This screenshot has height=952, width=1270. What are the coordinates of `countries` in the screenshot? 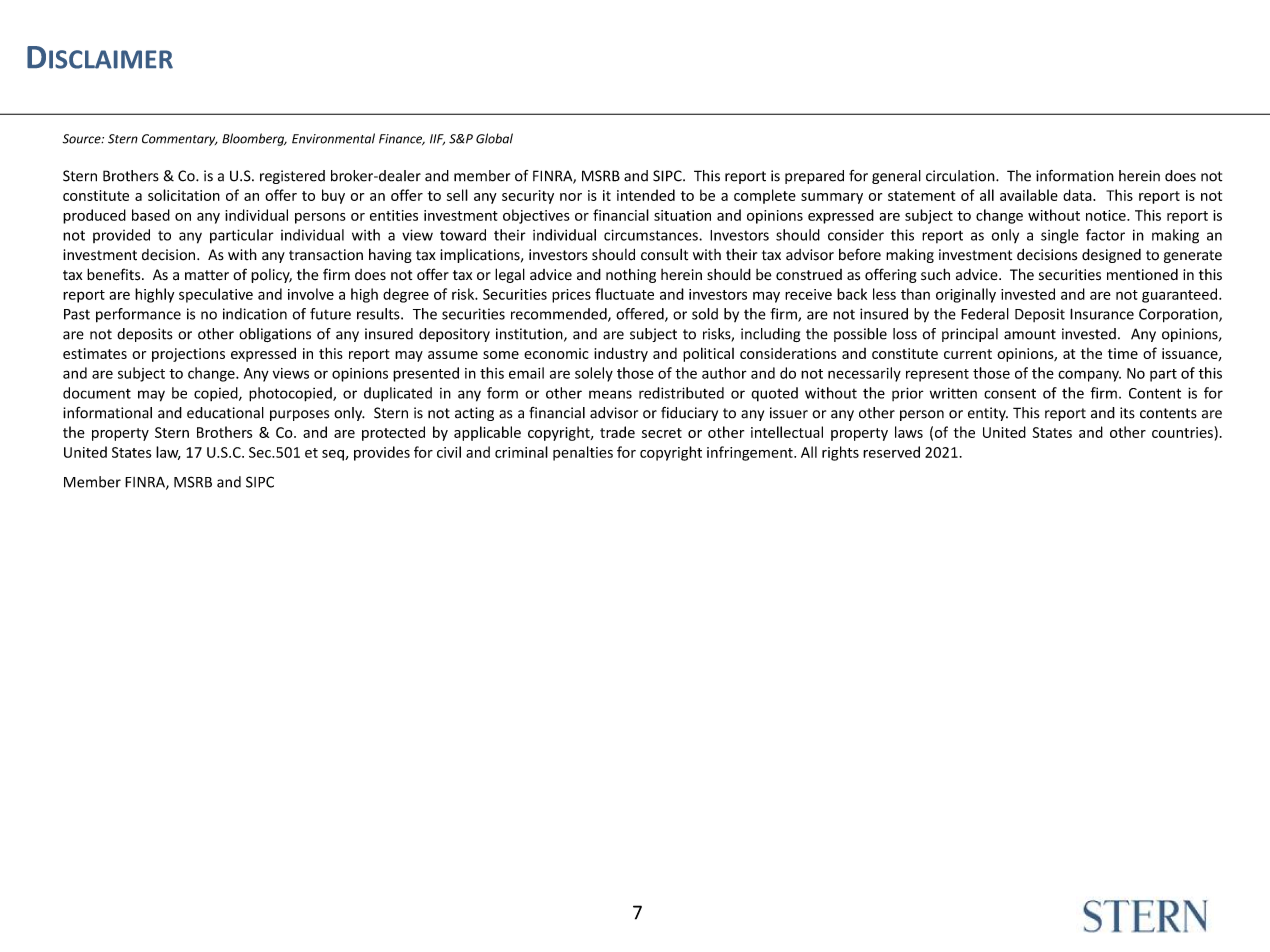 It's located at (1183, 432).
